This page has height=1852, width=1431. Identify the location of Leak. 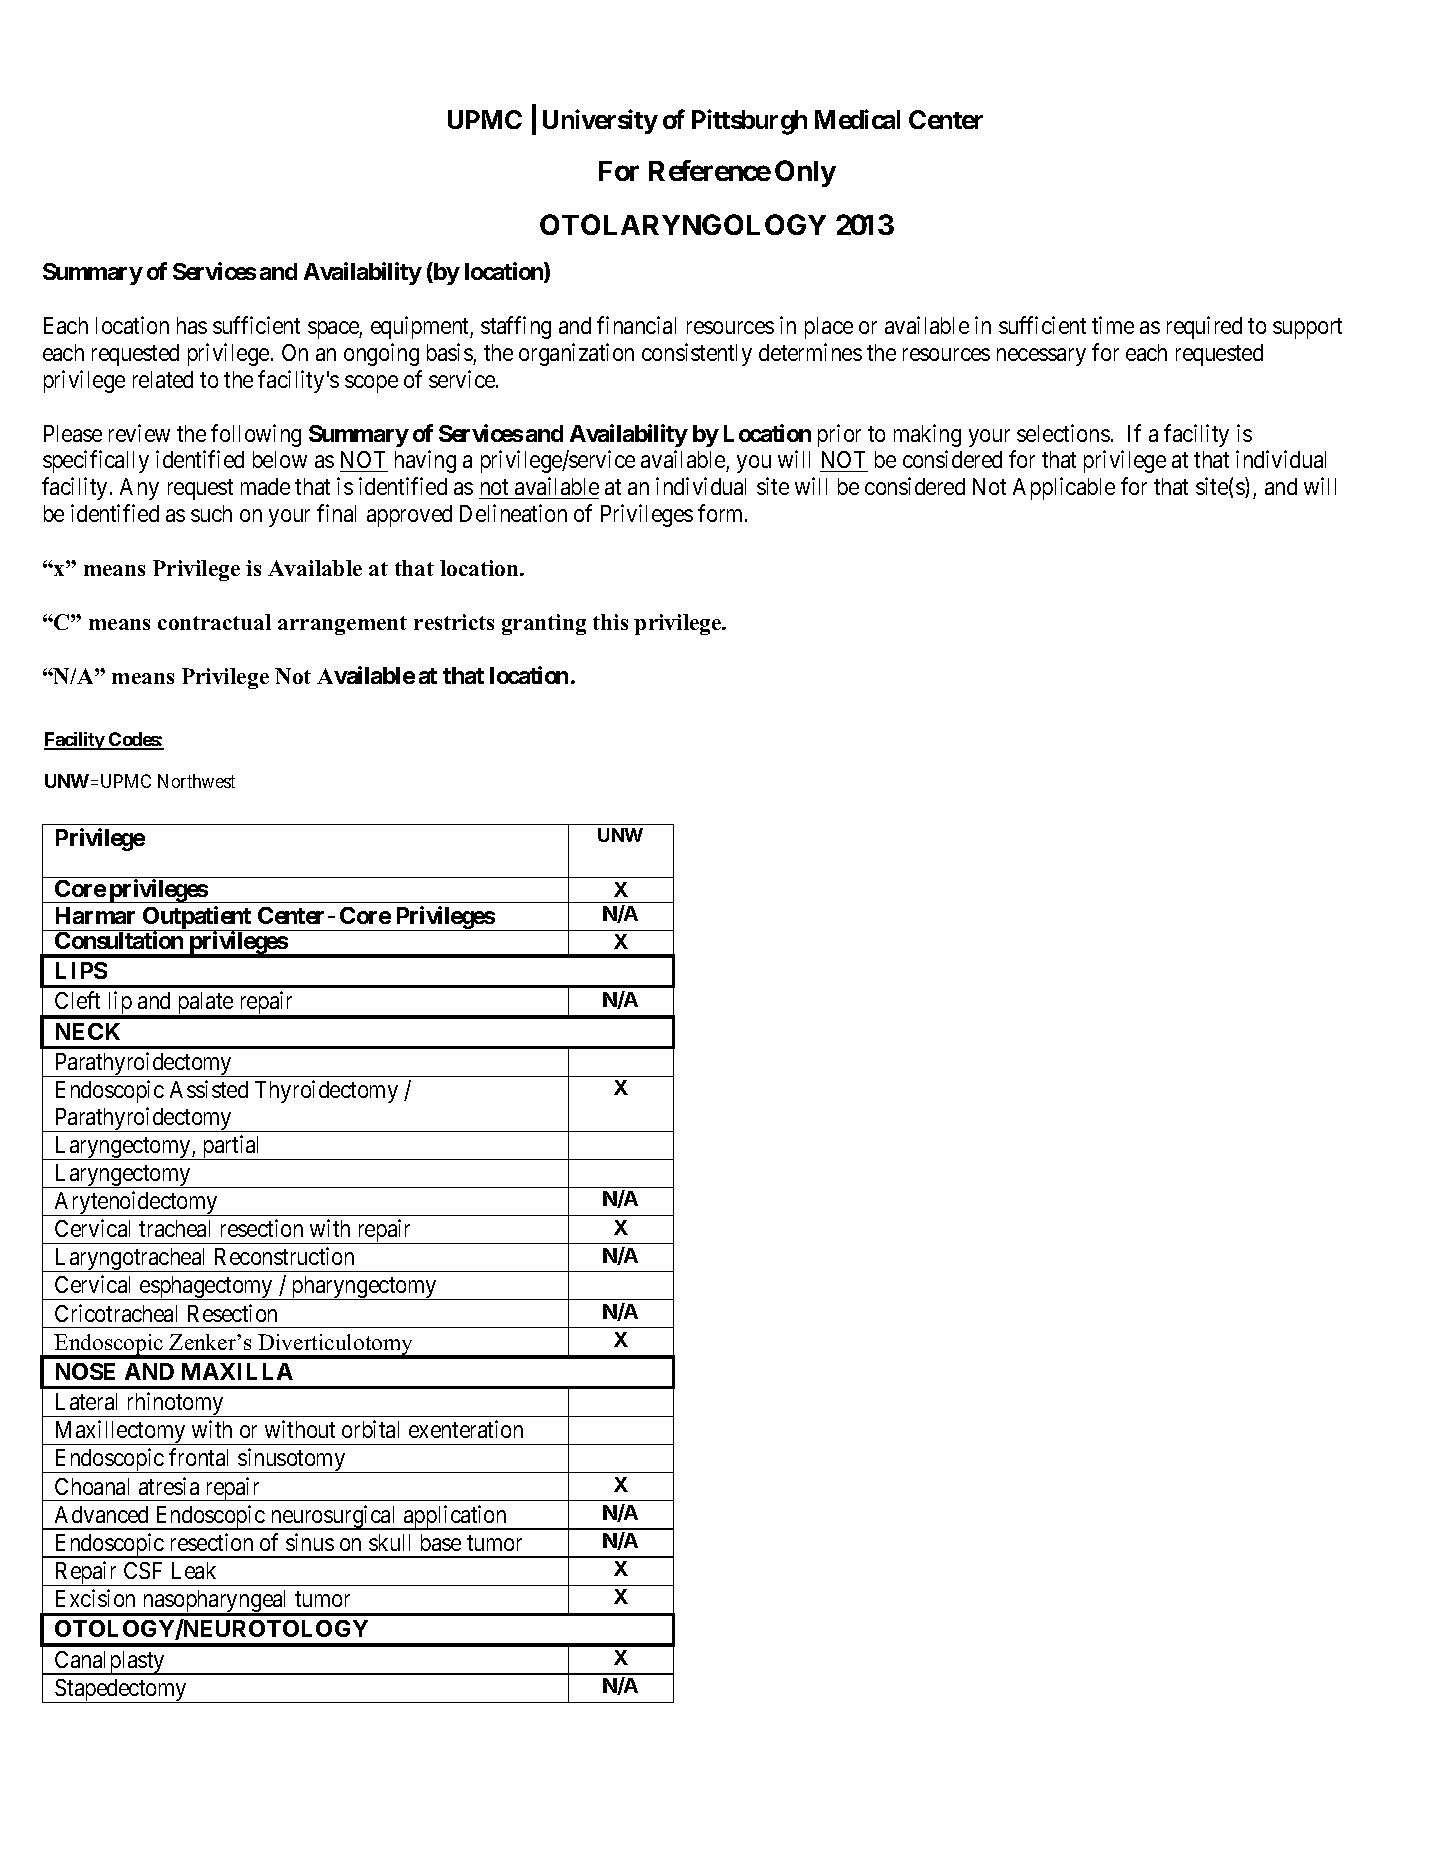
(194, 1570).
